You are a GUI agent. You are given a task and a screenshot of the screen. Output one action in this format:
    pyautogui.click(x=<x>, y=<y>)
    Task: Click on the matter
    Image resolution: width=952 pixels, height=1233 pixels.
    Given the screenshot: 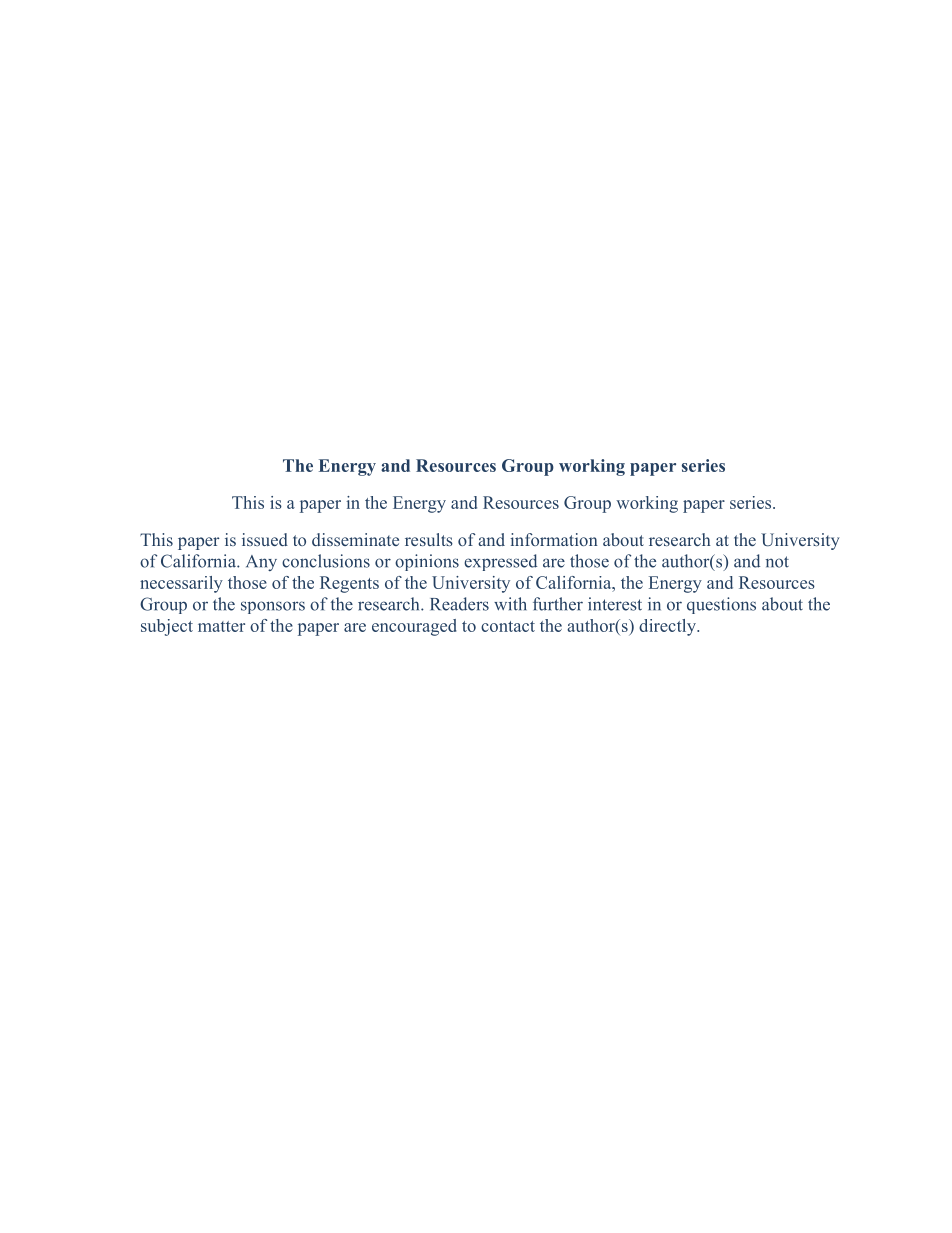 What is the action you would take?
    pyautogui.click(x=221, y=626)
